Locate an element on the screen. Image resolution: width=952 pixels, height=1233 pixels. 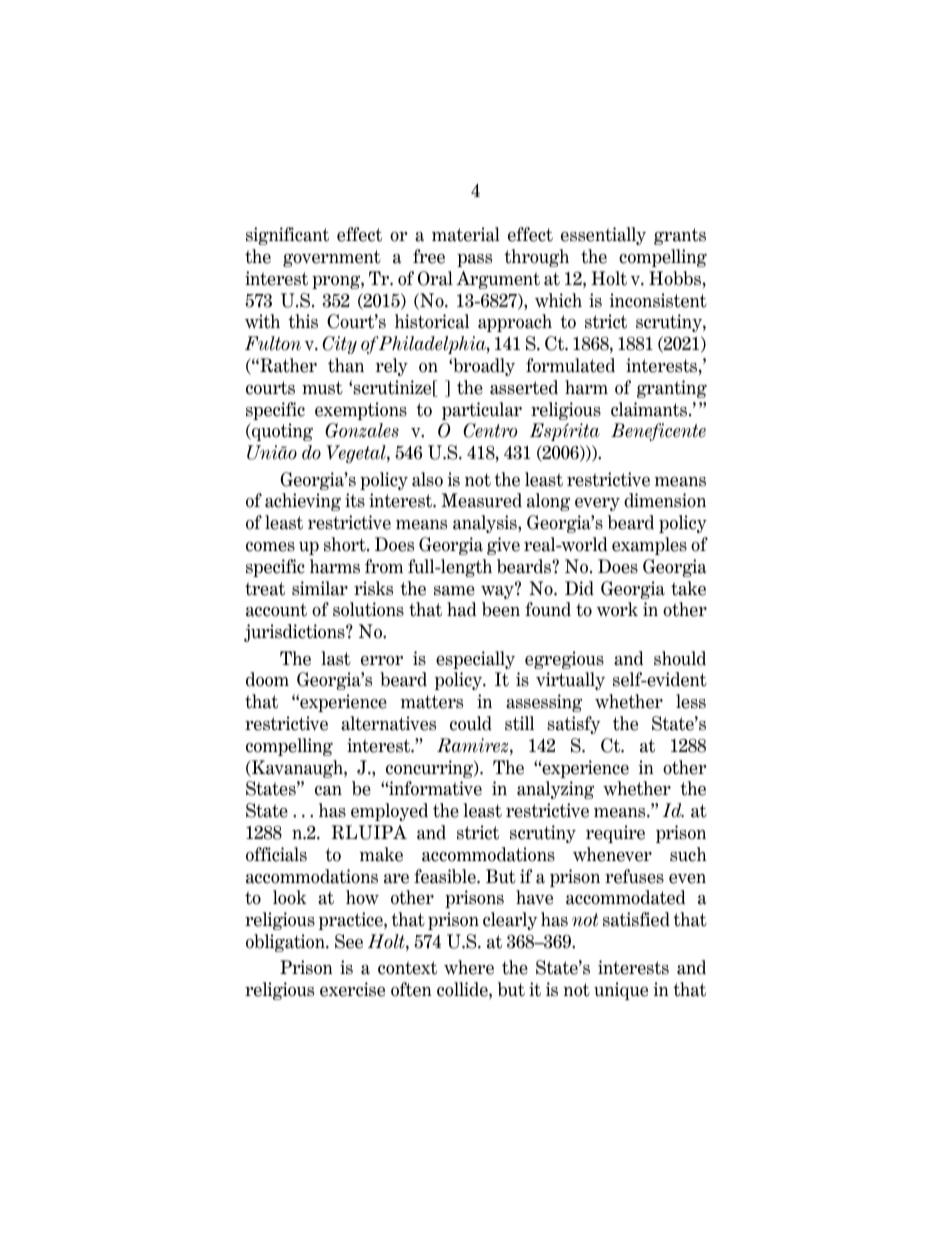
Centro is located at coordinates (490, 430).
